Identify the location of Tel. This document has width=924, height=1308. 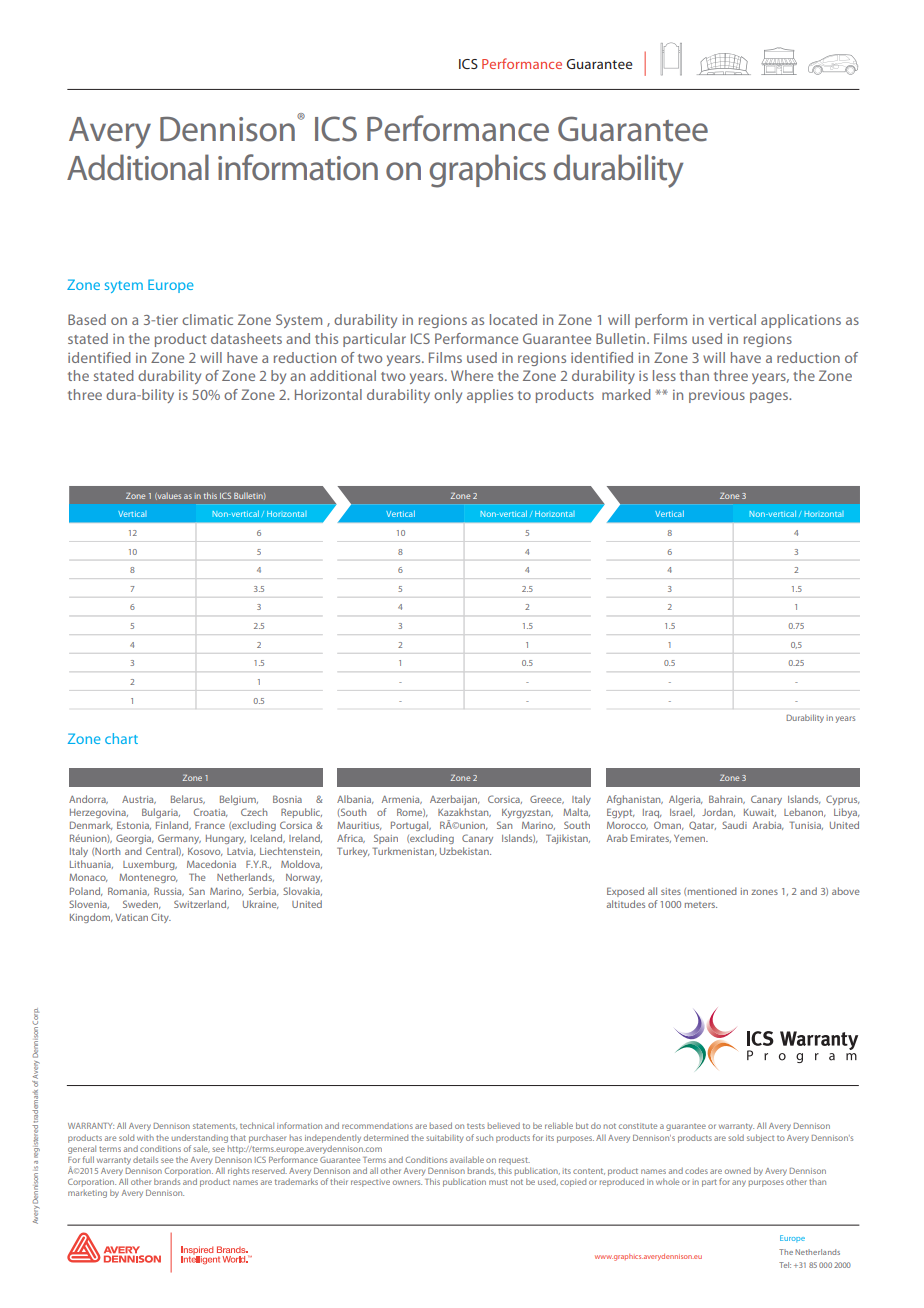
(785, 1265).
